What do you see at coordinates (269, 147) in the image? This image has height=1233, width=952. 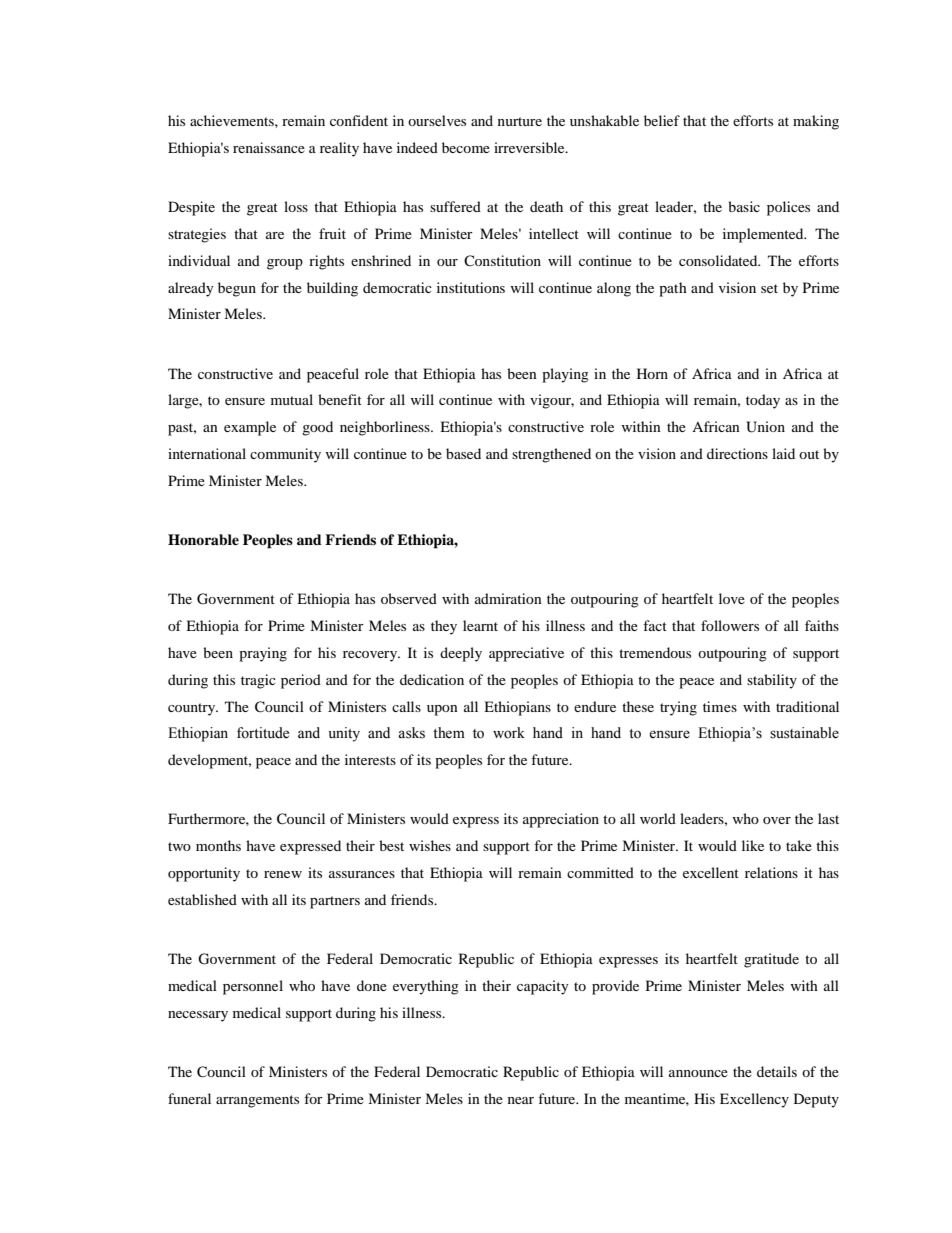 I see `renaissance` at bounding box center [269, 147].
